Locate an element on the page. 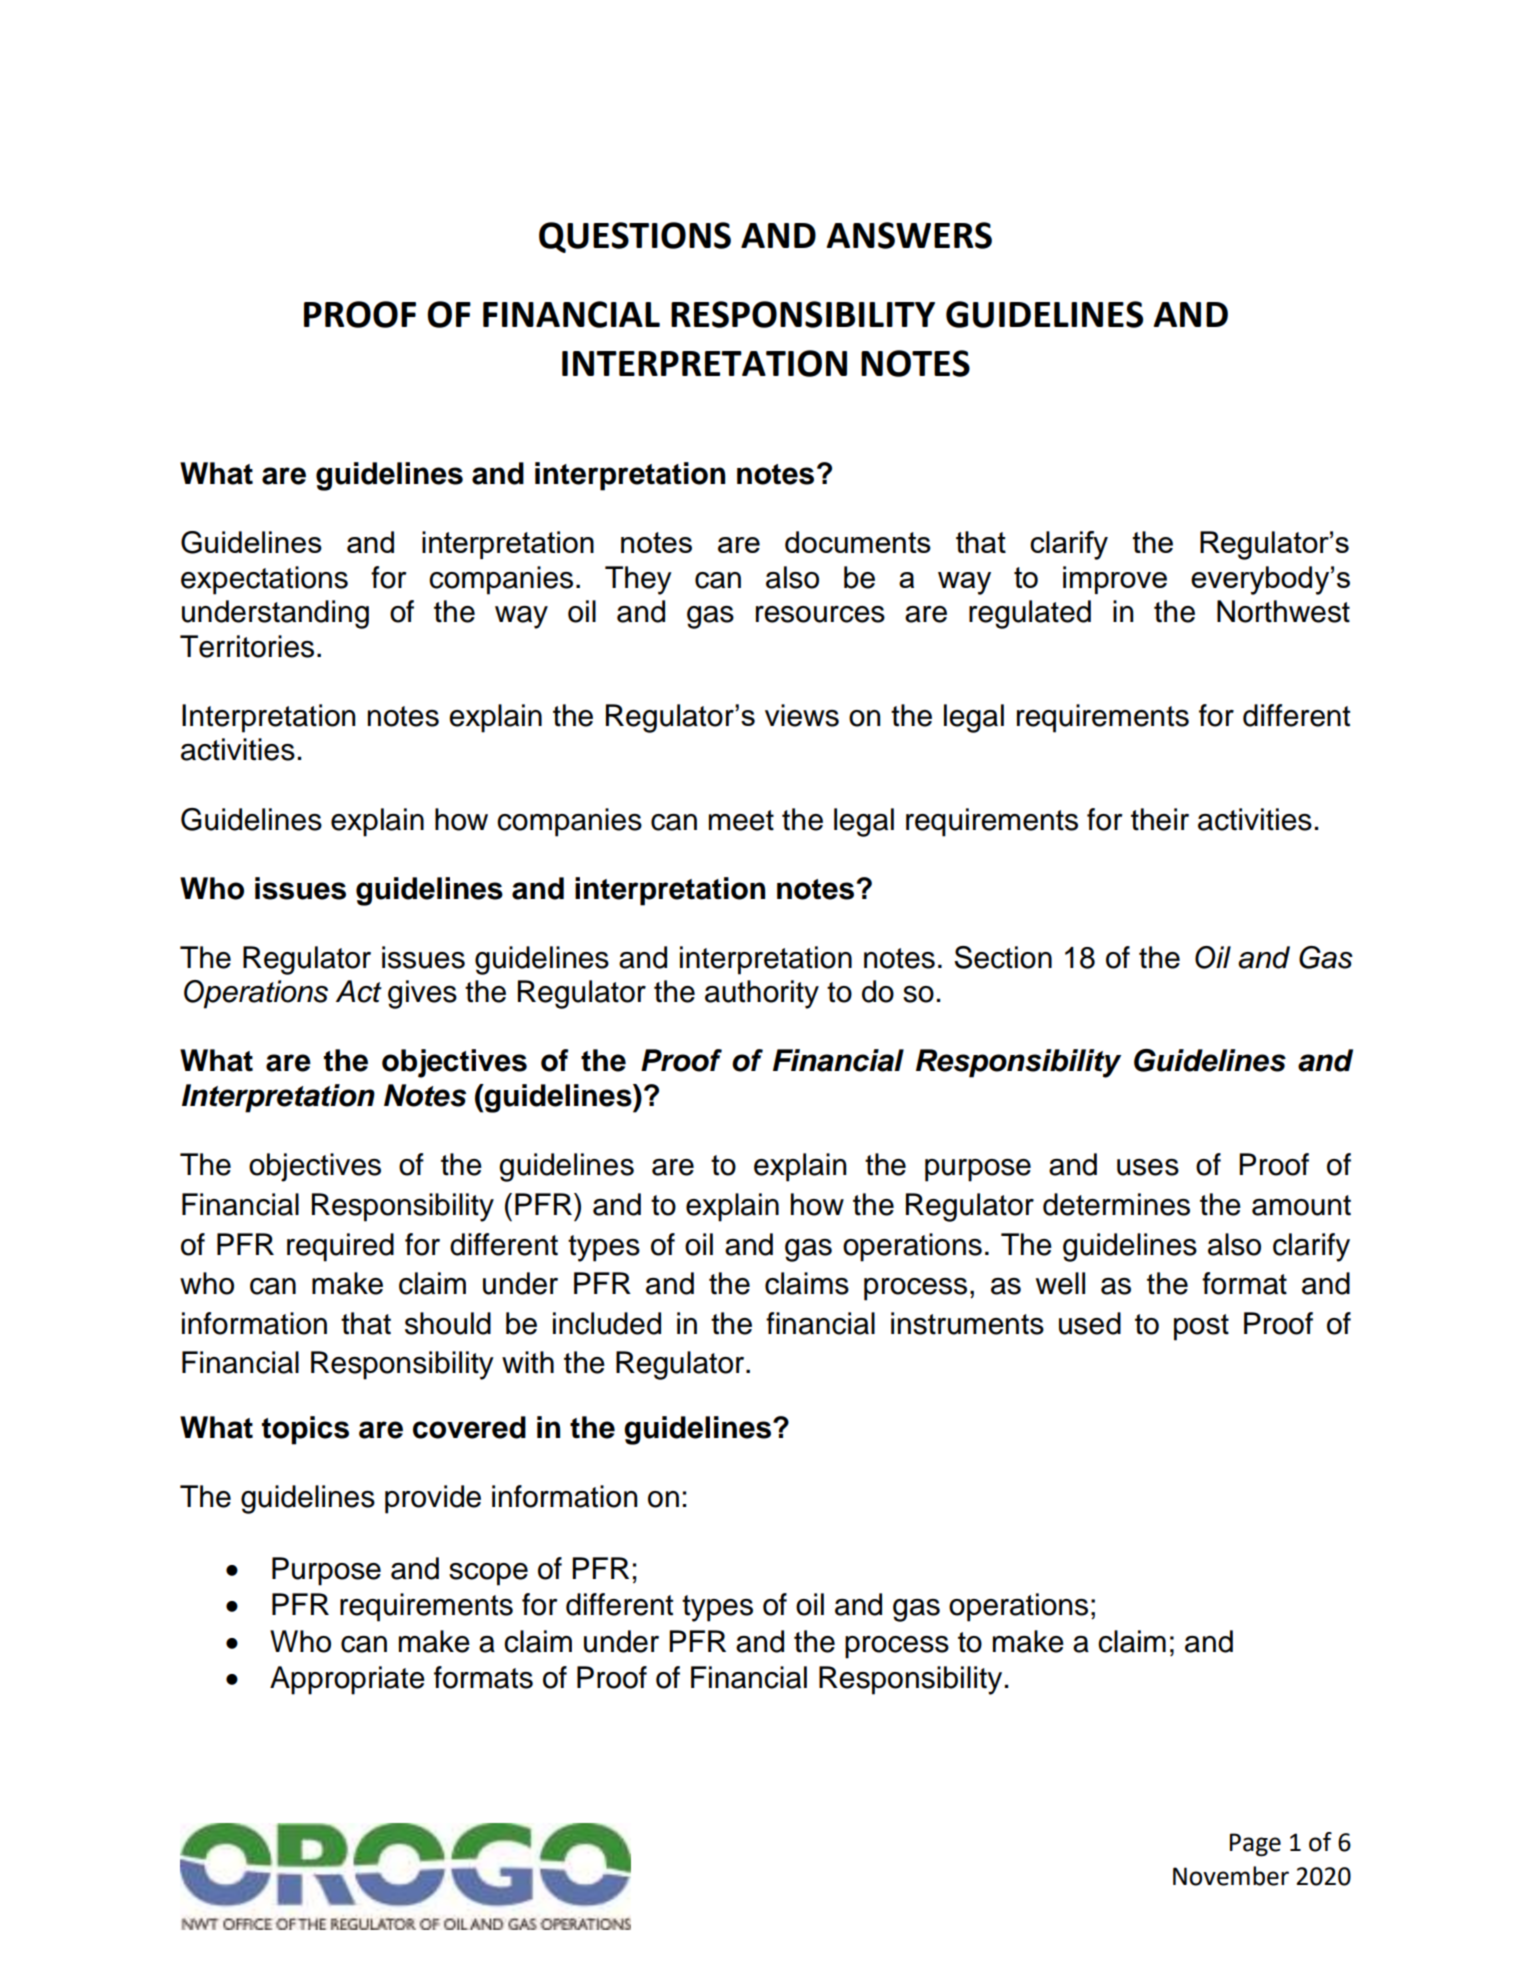 This image has width=1531, height=1982. QUESTIONS is located at coordinates (635, 237).
